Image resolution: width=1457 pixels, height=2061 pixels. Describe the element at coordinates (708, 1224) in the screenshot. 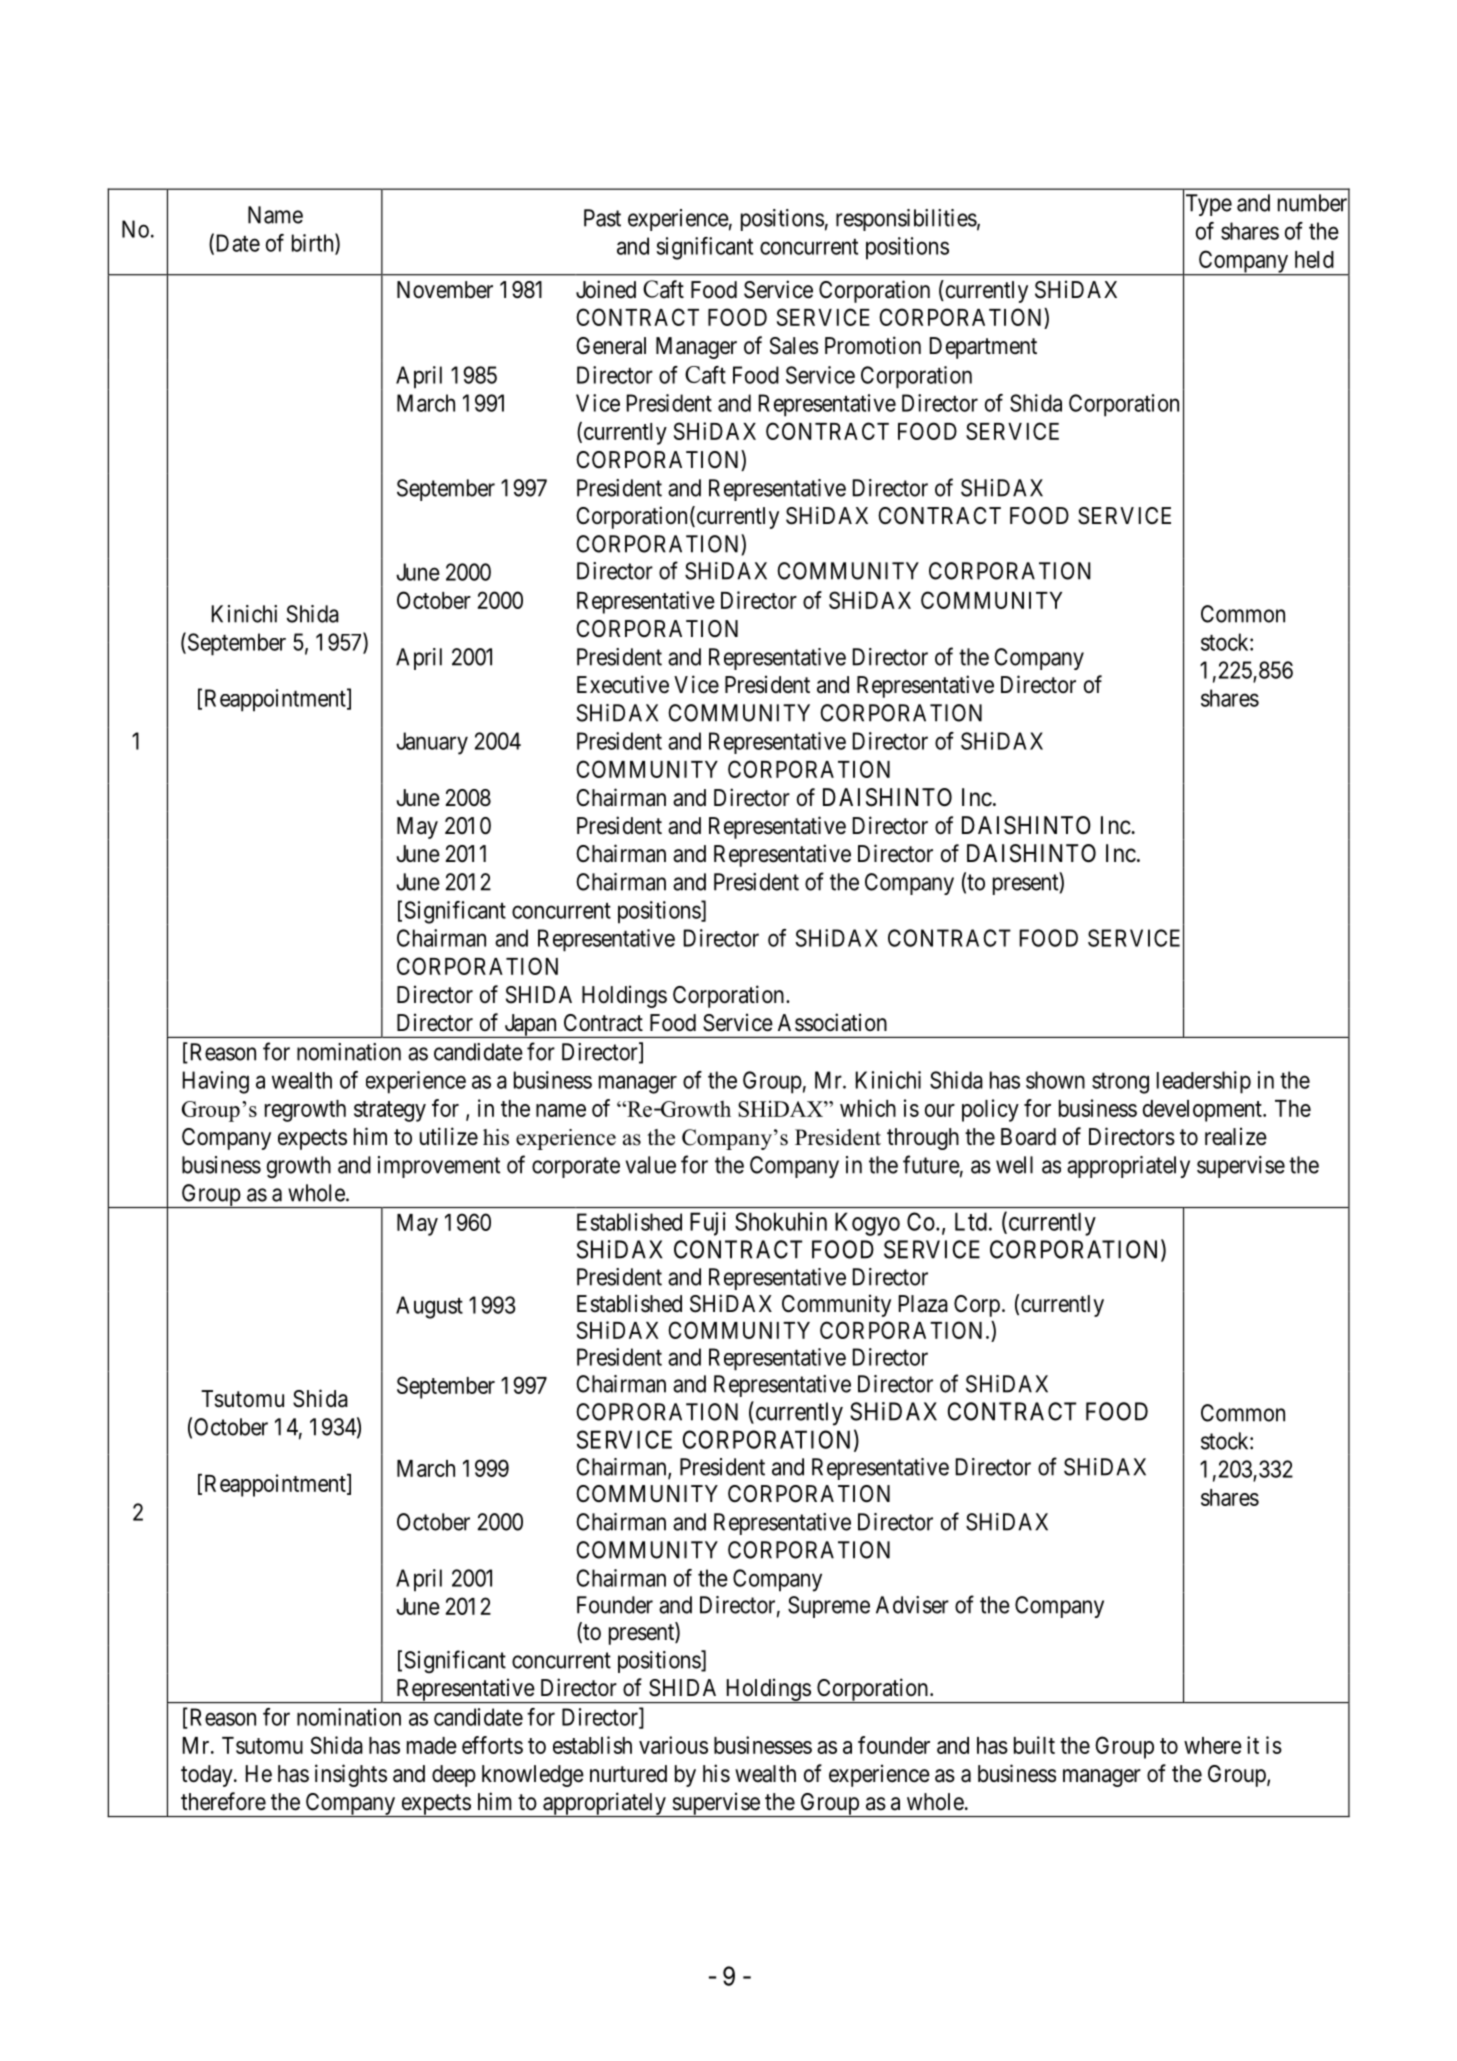

I see `Fuji` at that location.
